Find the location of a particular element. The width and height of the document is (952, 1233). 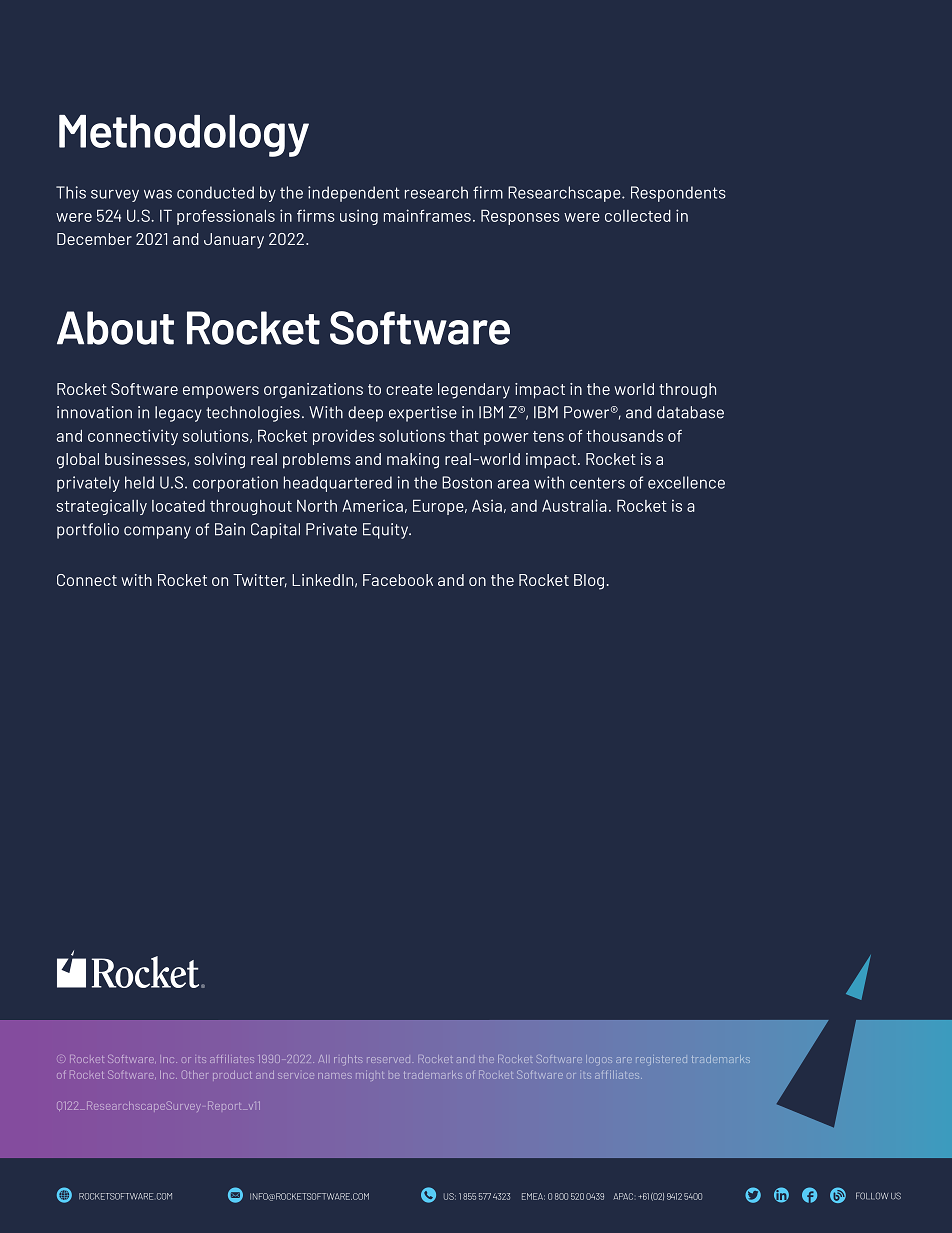

FOLLOW is located at coordinates (872, 1196).
